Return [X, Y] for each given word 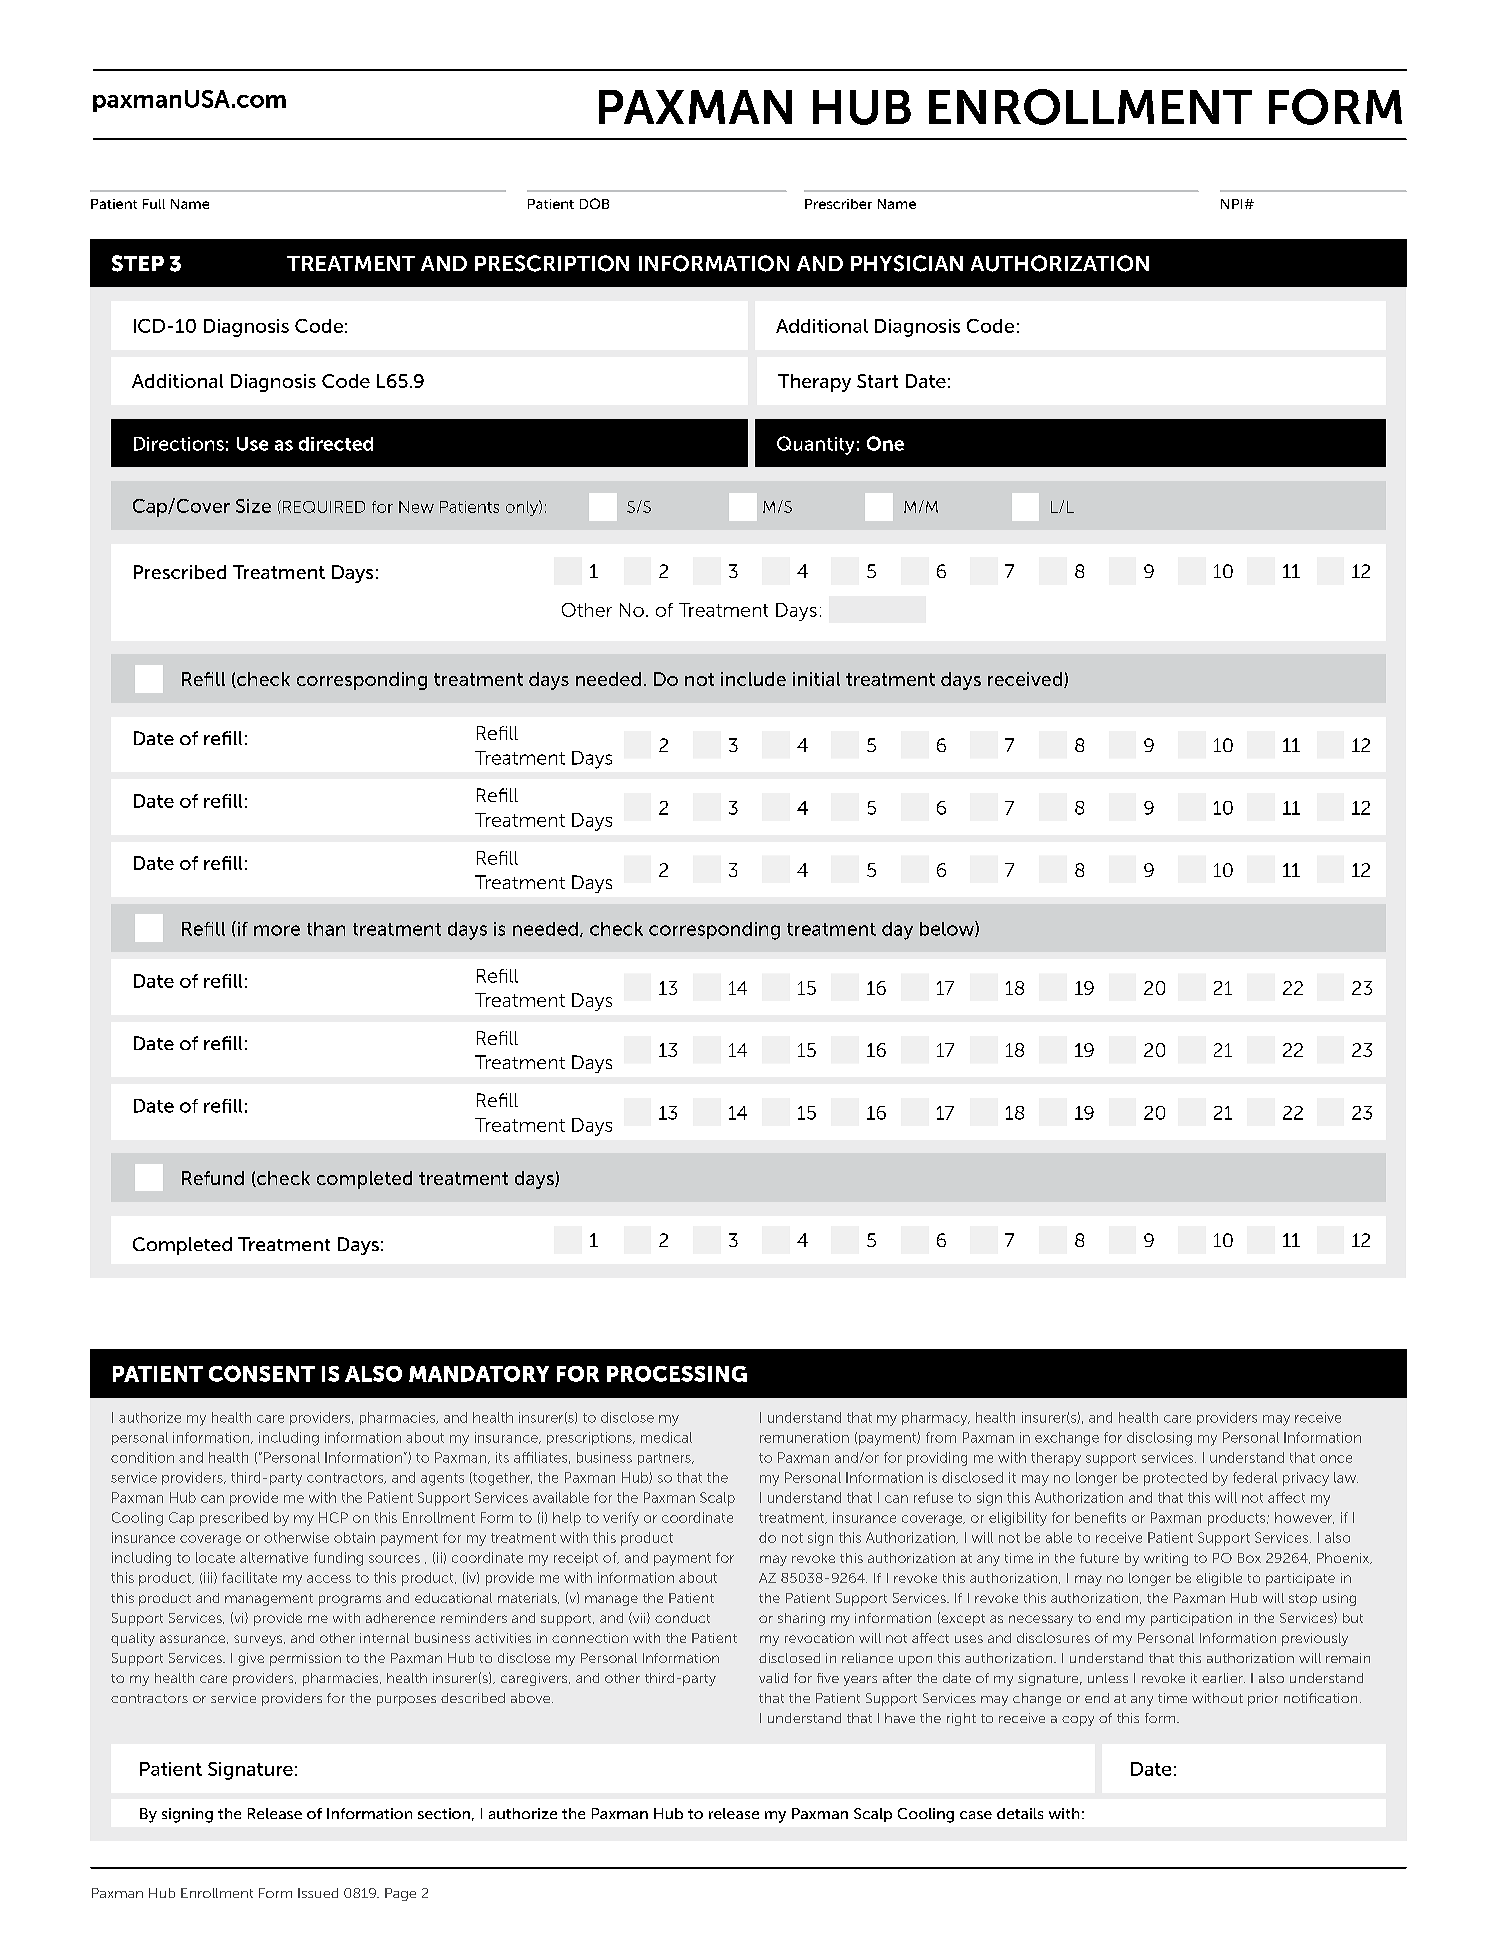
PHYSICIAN [907, 263]
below [948, 929]
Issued [318, 1893]
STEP [138, 263]
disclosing [1159, 1439]
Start [877, 381]
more [277, 930]
